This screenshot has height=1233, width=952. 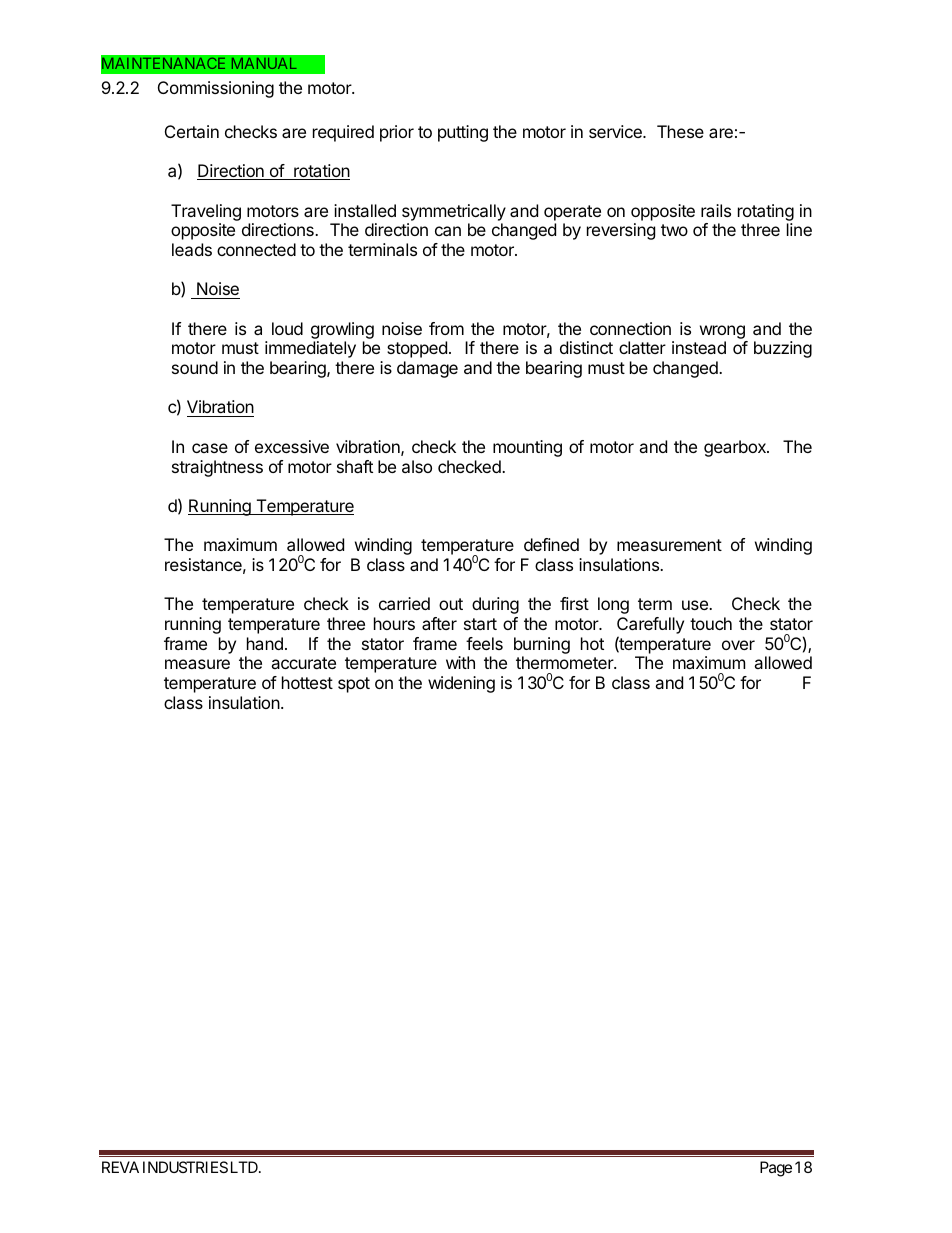 What do you see at coordinates (265, 643) in the screenshot?
I see `hand` at bounding box center [265, 643].
